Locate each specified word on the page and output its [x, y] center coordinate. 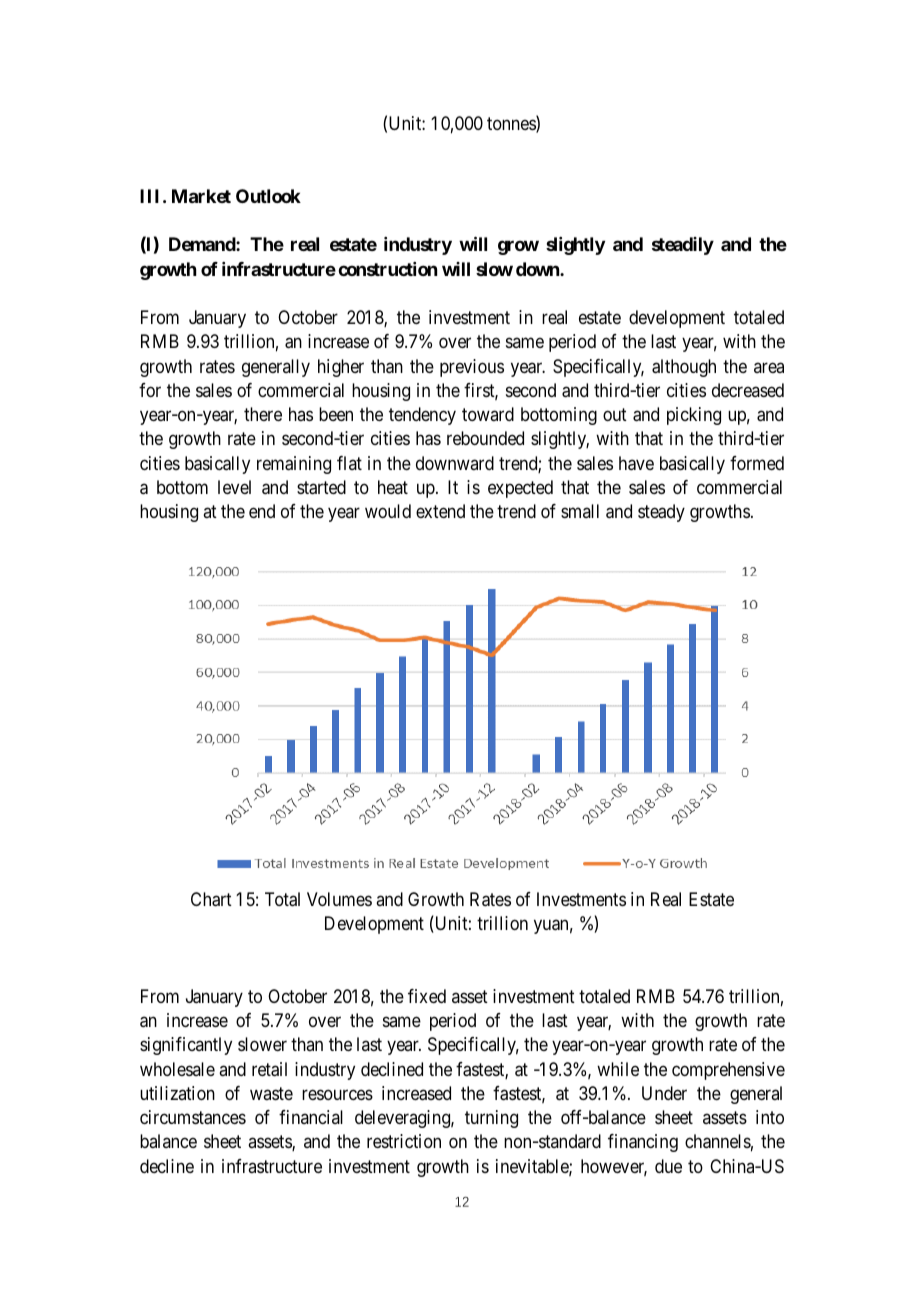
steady [661, 513]
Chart [211, 899]
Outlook [268, 196]
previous [472, 368]
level [234, 487]
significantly [186, 1046]
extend [440, 511]
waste [271, 1093]
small [580, 511]
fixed [427, 996]
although [684, 368]
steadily [683, 246]
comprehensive [728, 1071]
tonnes [512, 125]
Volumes [339, 899]
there [263, 414]
